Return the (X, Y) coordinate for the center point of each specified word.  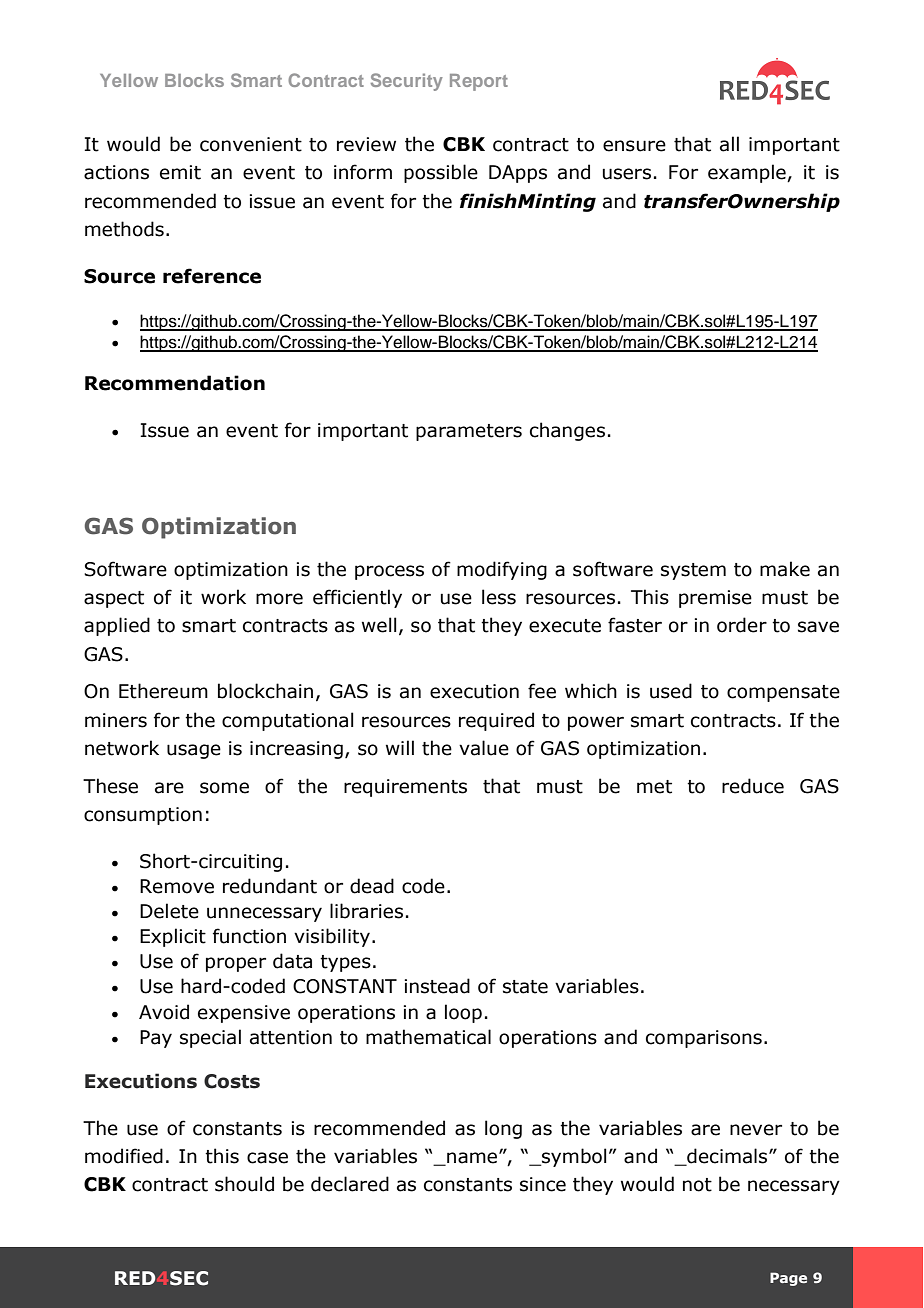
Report (479, 82)
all (729, 144)
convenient (251, 144)
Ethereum (163, 691)
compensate (783, 693)
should (244, 1184)
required (496, 721)
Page (788, 1279)
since (543, 1184)
